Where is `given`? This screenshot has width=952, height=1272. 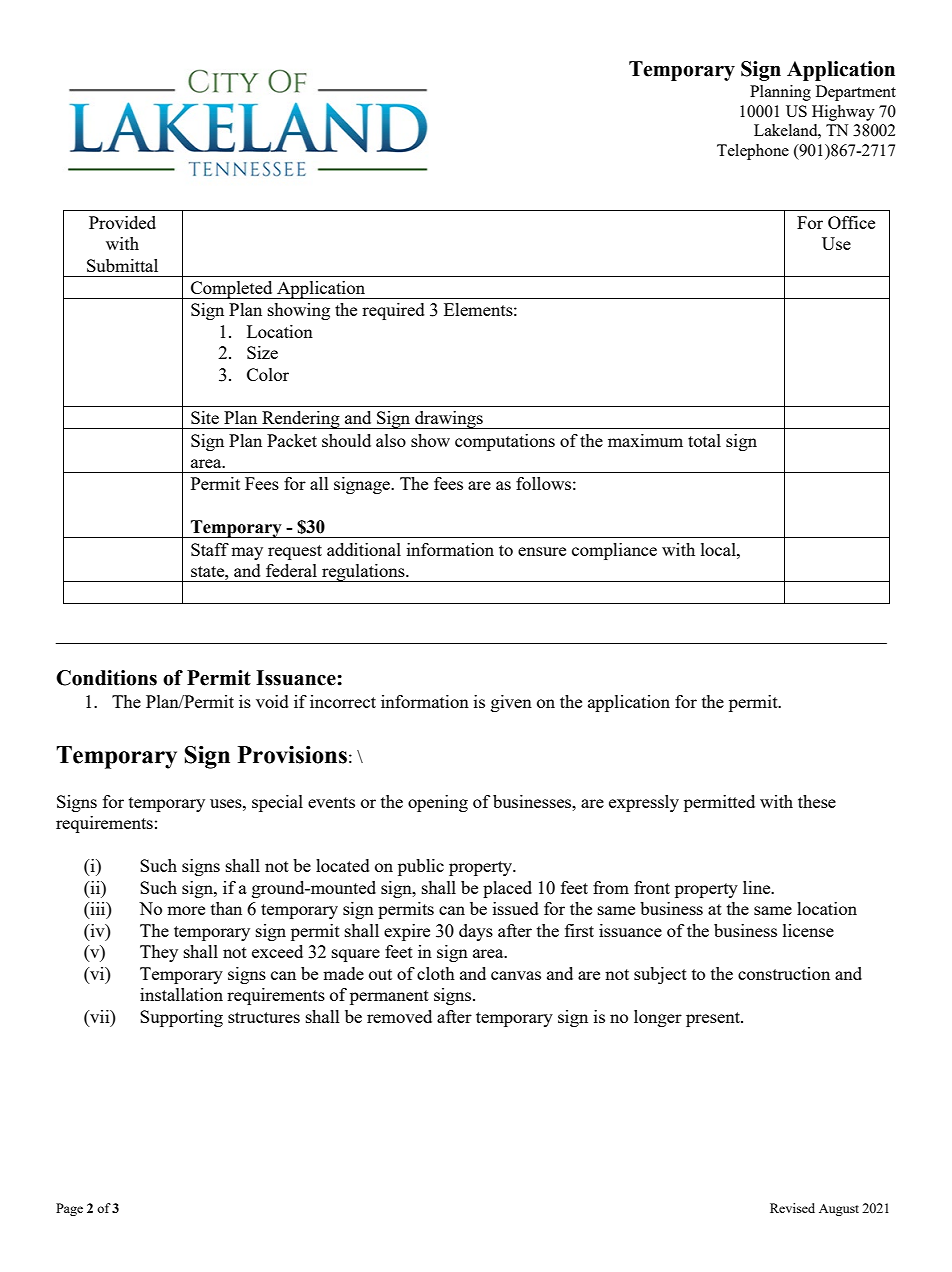
given is located at coordinates (511, 703).
